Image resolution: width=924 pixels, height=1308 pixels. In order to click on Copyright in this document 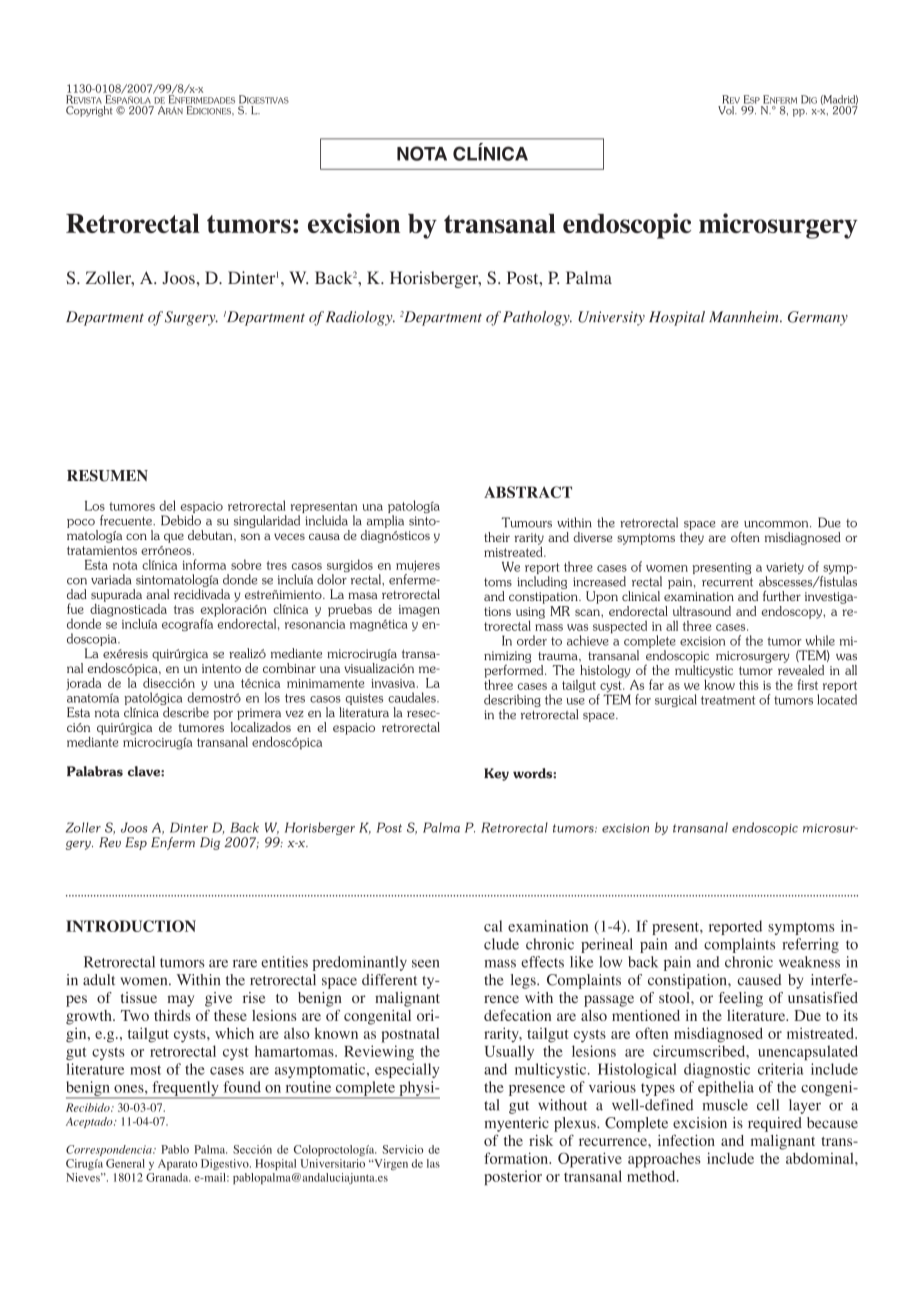, I will do `click(89, 111)`.
